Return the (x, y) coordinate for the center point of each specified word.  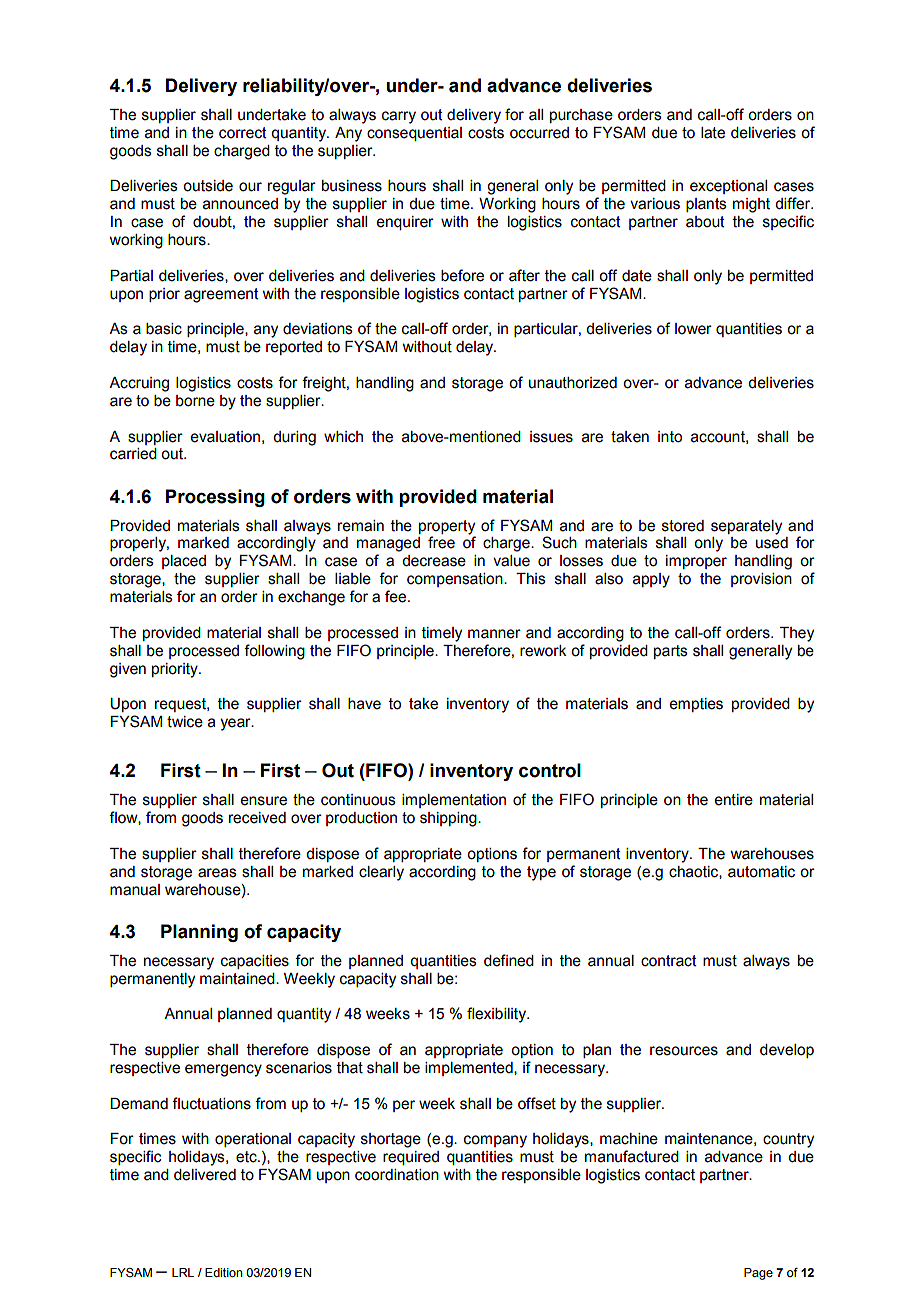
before (462, 275)
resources (684, 1051)
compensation (456, 580)
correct (243, 133)
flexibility (498, 1015)
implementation (454, 801)
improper (696, 562)
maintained (238, 979)
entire (734, 800)
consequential (414, 134)
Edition (224, 1272)
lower (693, 329)
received (257, 818)
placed (184, 562)
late (713, 133)
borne (195, 401)
